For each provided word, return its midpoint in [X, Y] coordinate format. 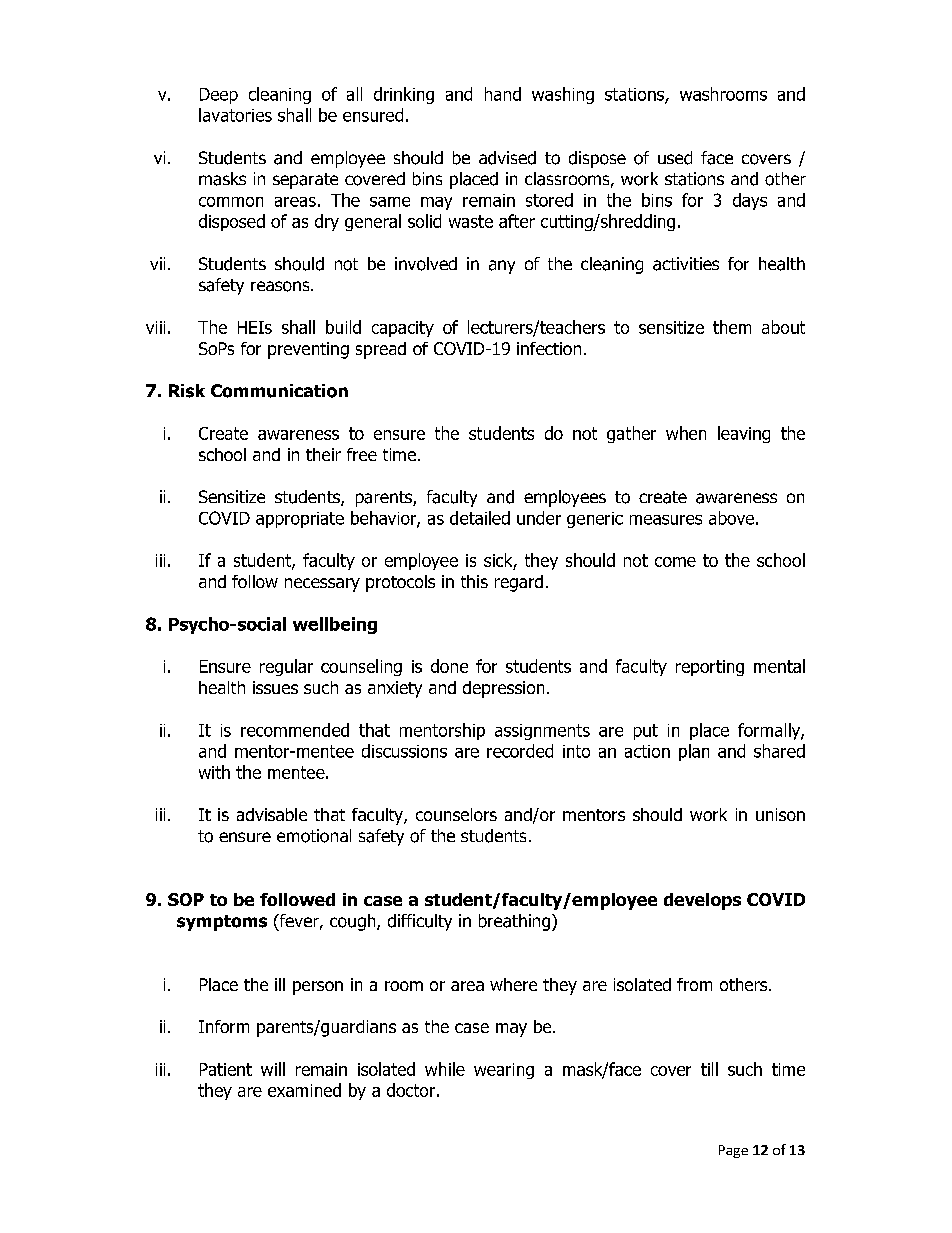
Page [733, 1151]
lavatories [235, 115]
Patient [226, 1069]
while [445, 1069]
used [675, 158]
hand [503, 94]
